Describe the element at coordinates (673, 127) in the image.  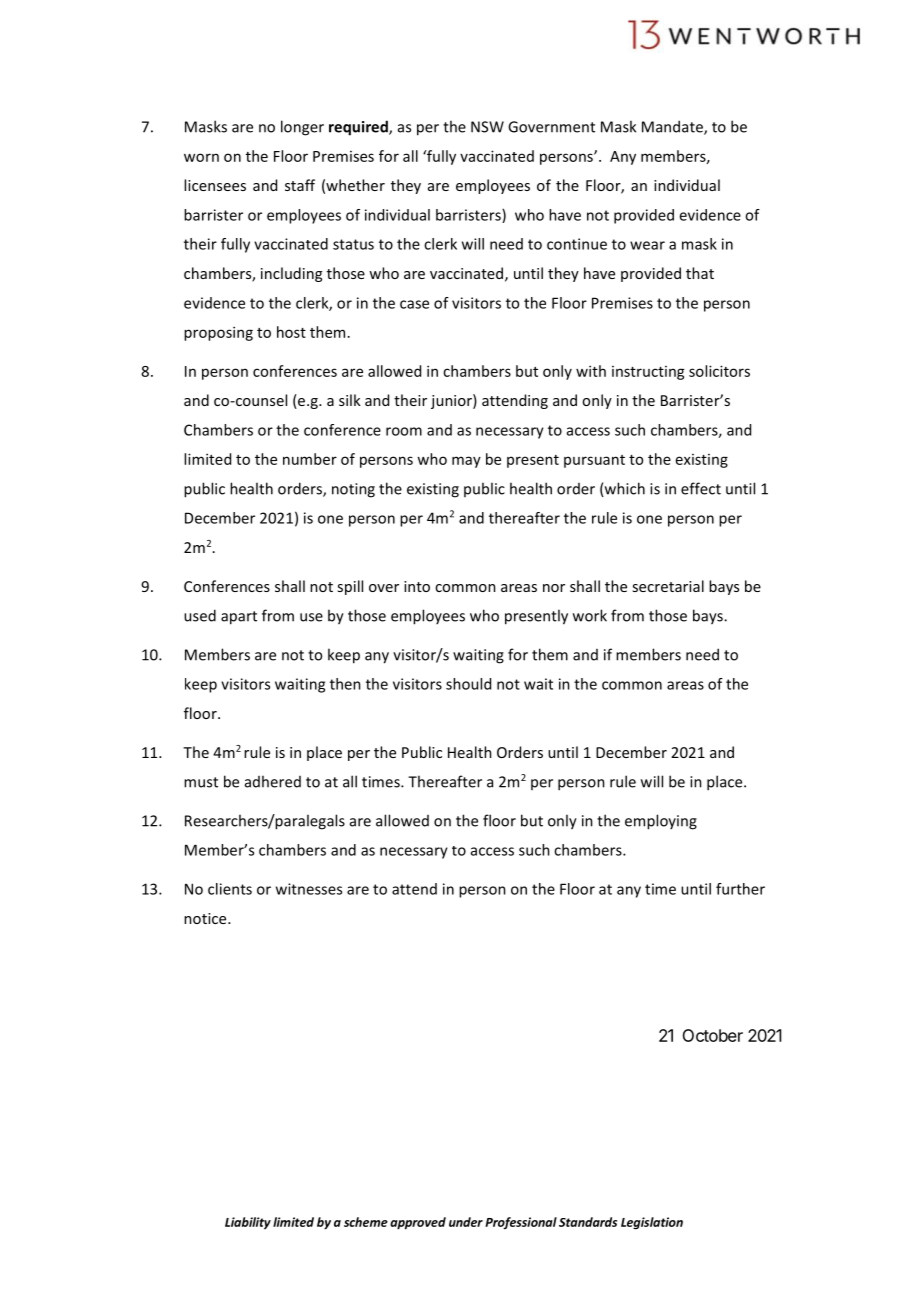
I see `Mandate` at that location.
